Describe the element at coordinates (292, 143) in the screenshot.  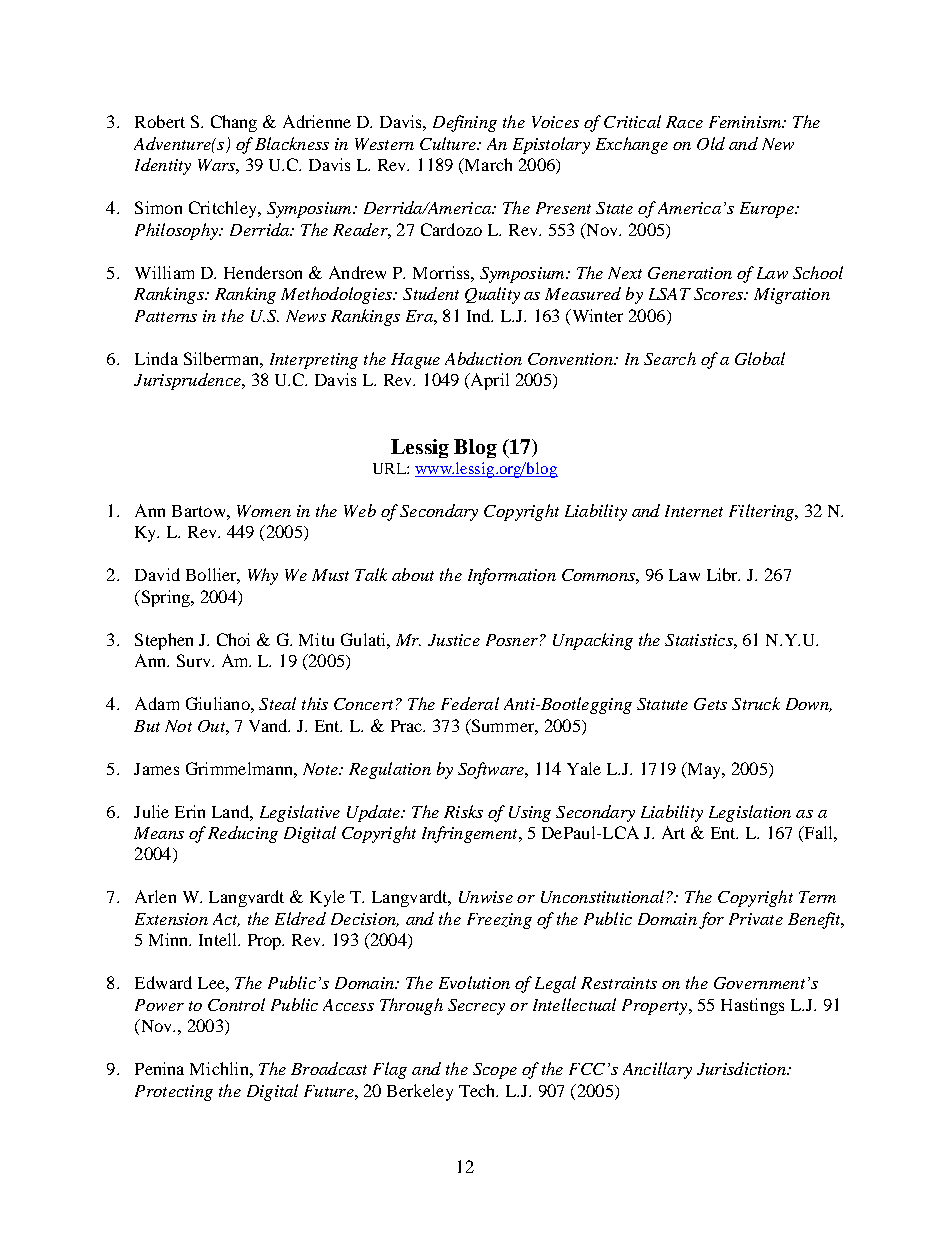
I see `Blackness` at that location.
